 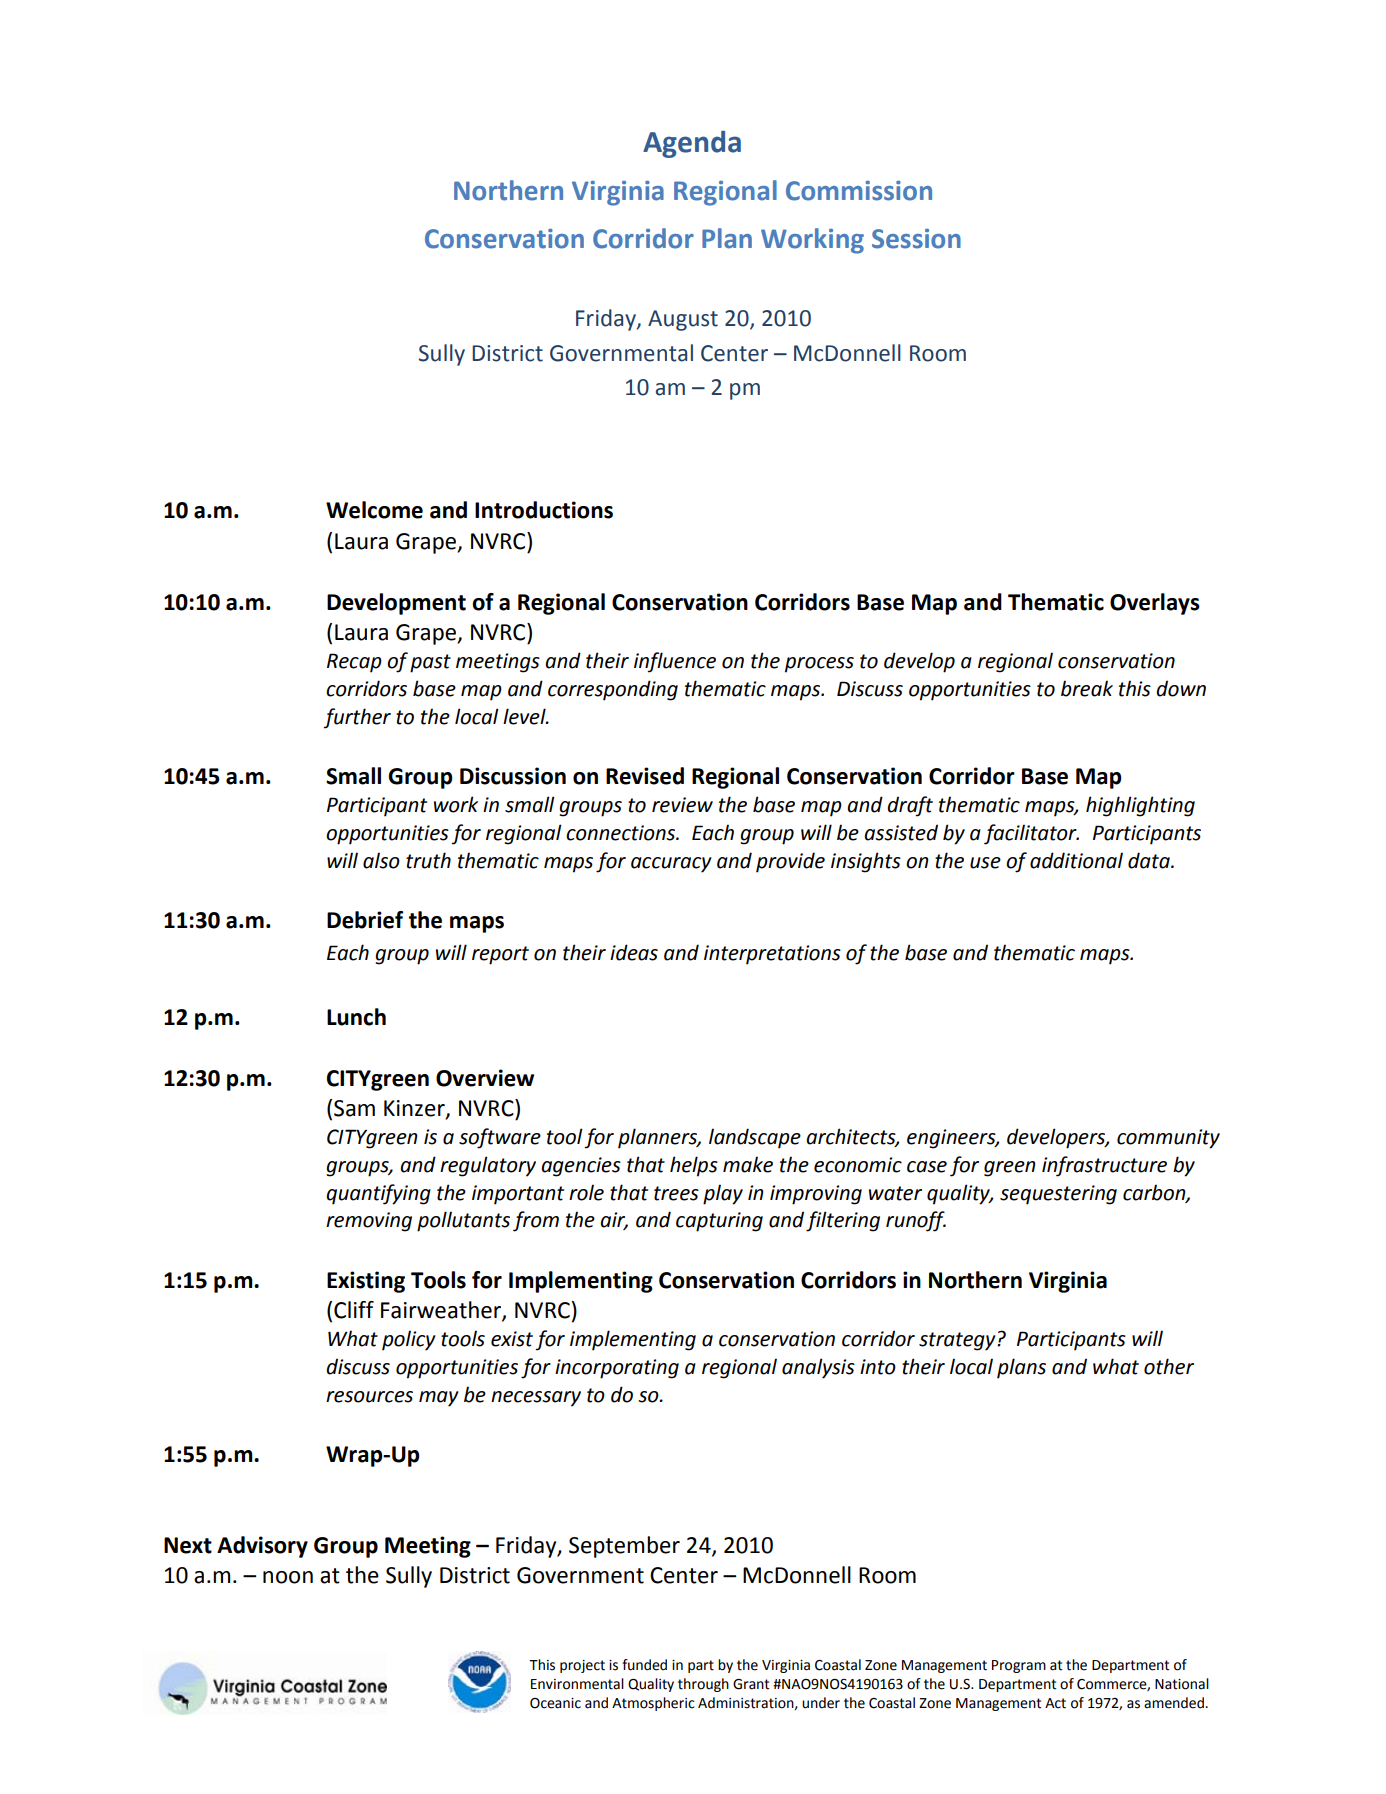 I want to click on Agenda, so click(x=692, y=144).
